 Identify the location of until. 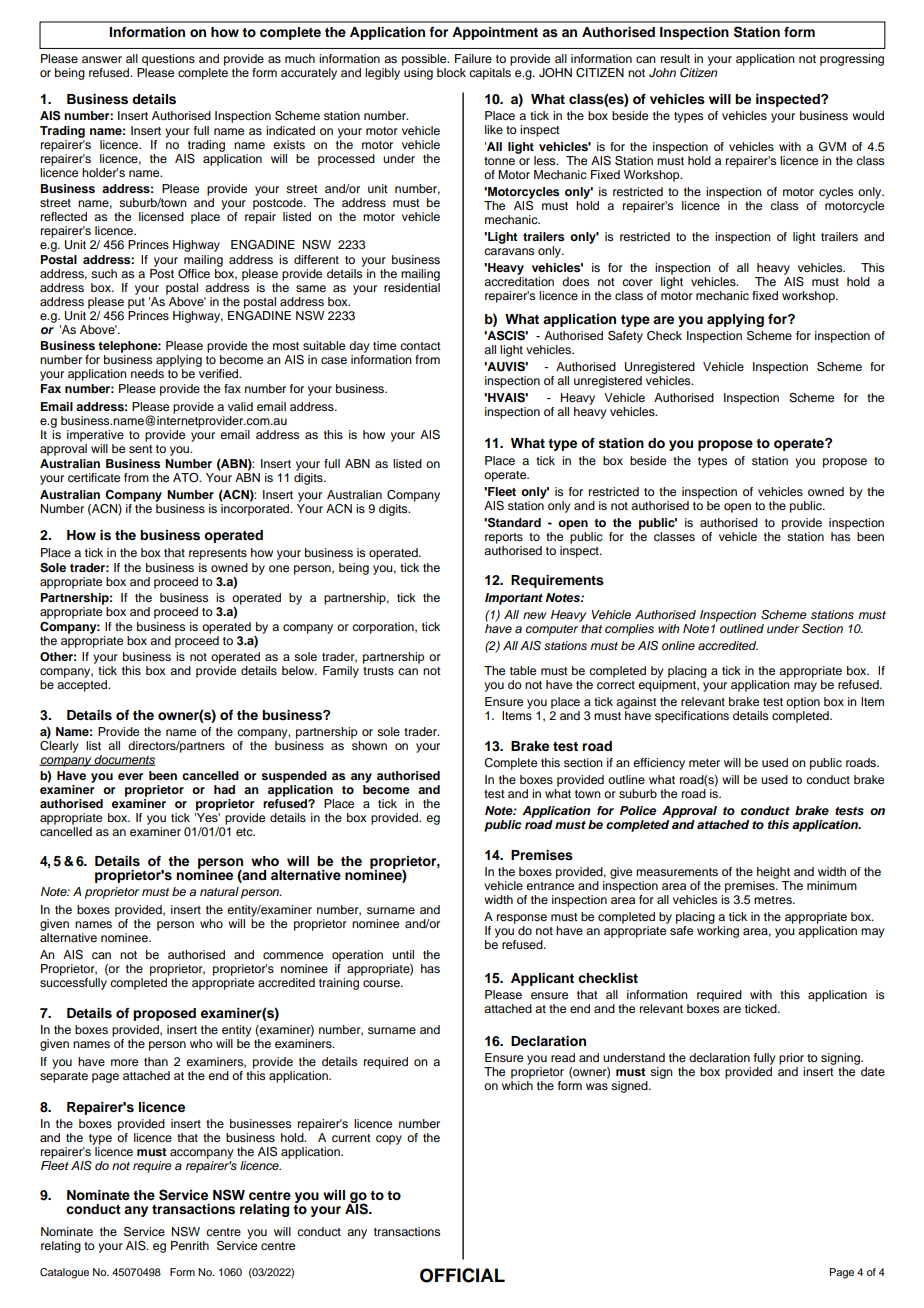
(403, 954).
